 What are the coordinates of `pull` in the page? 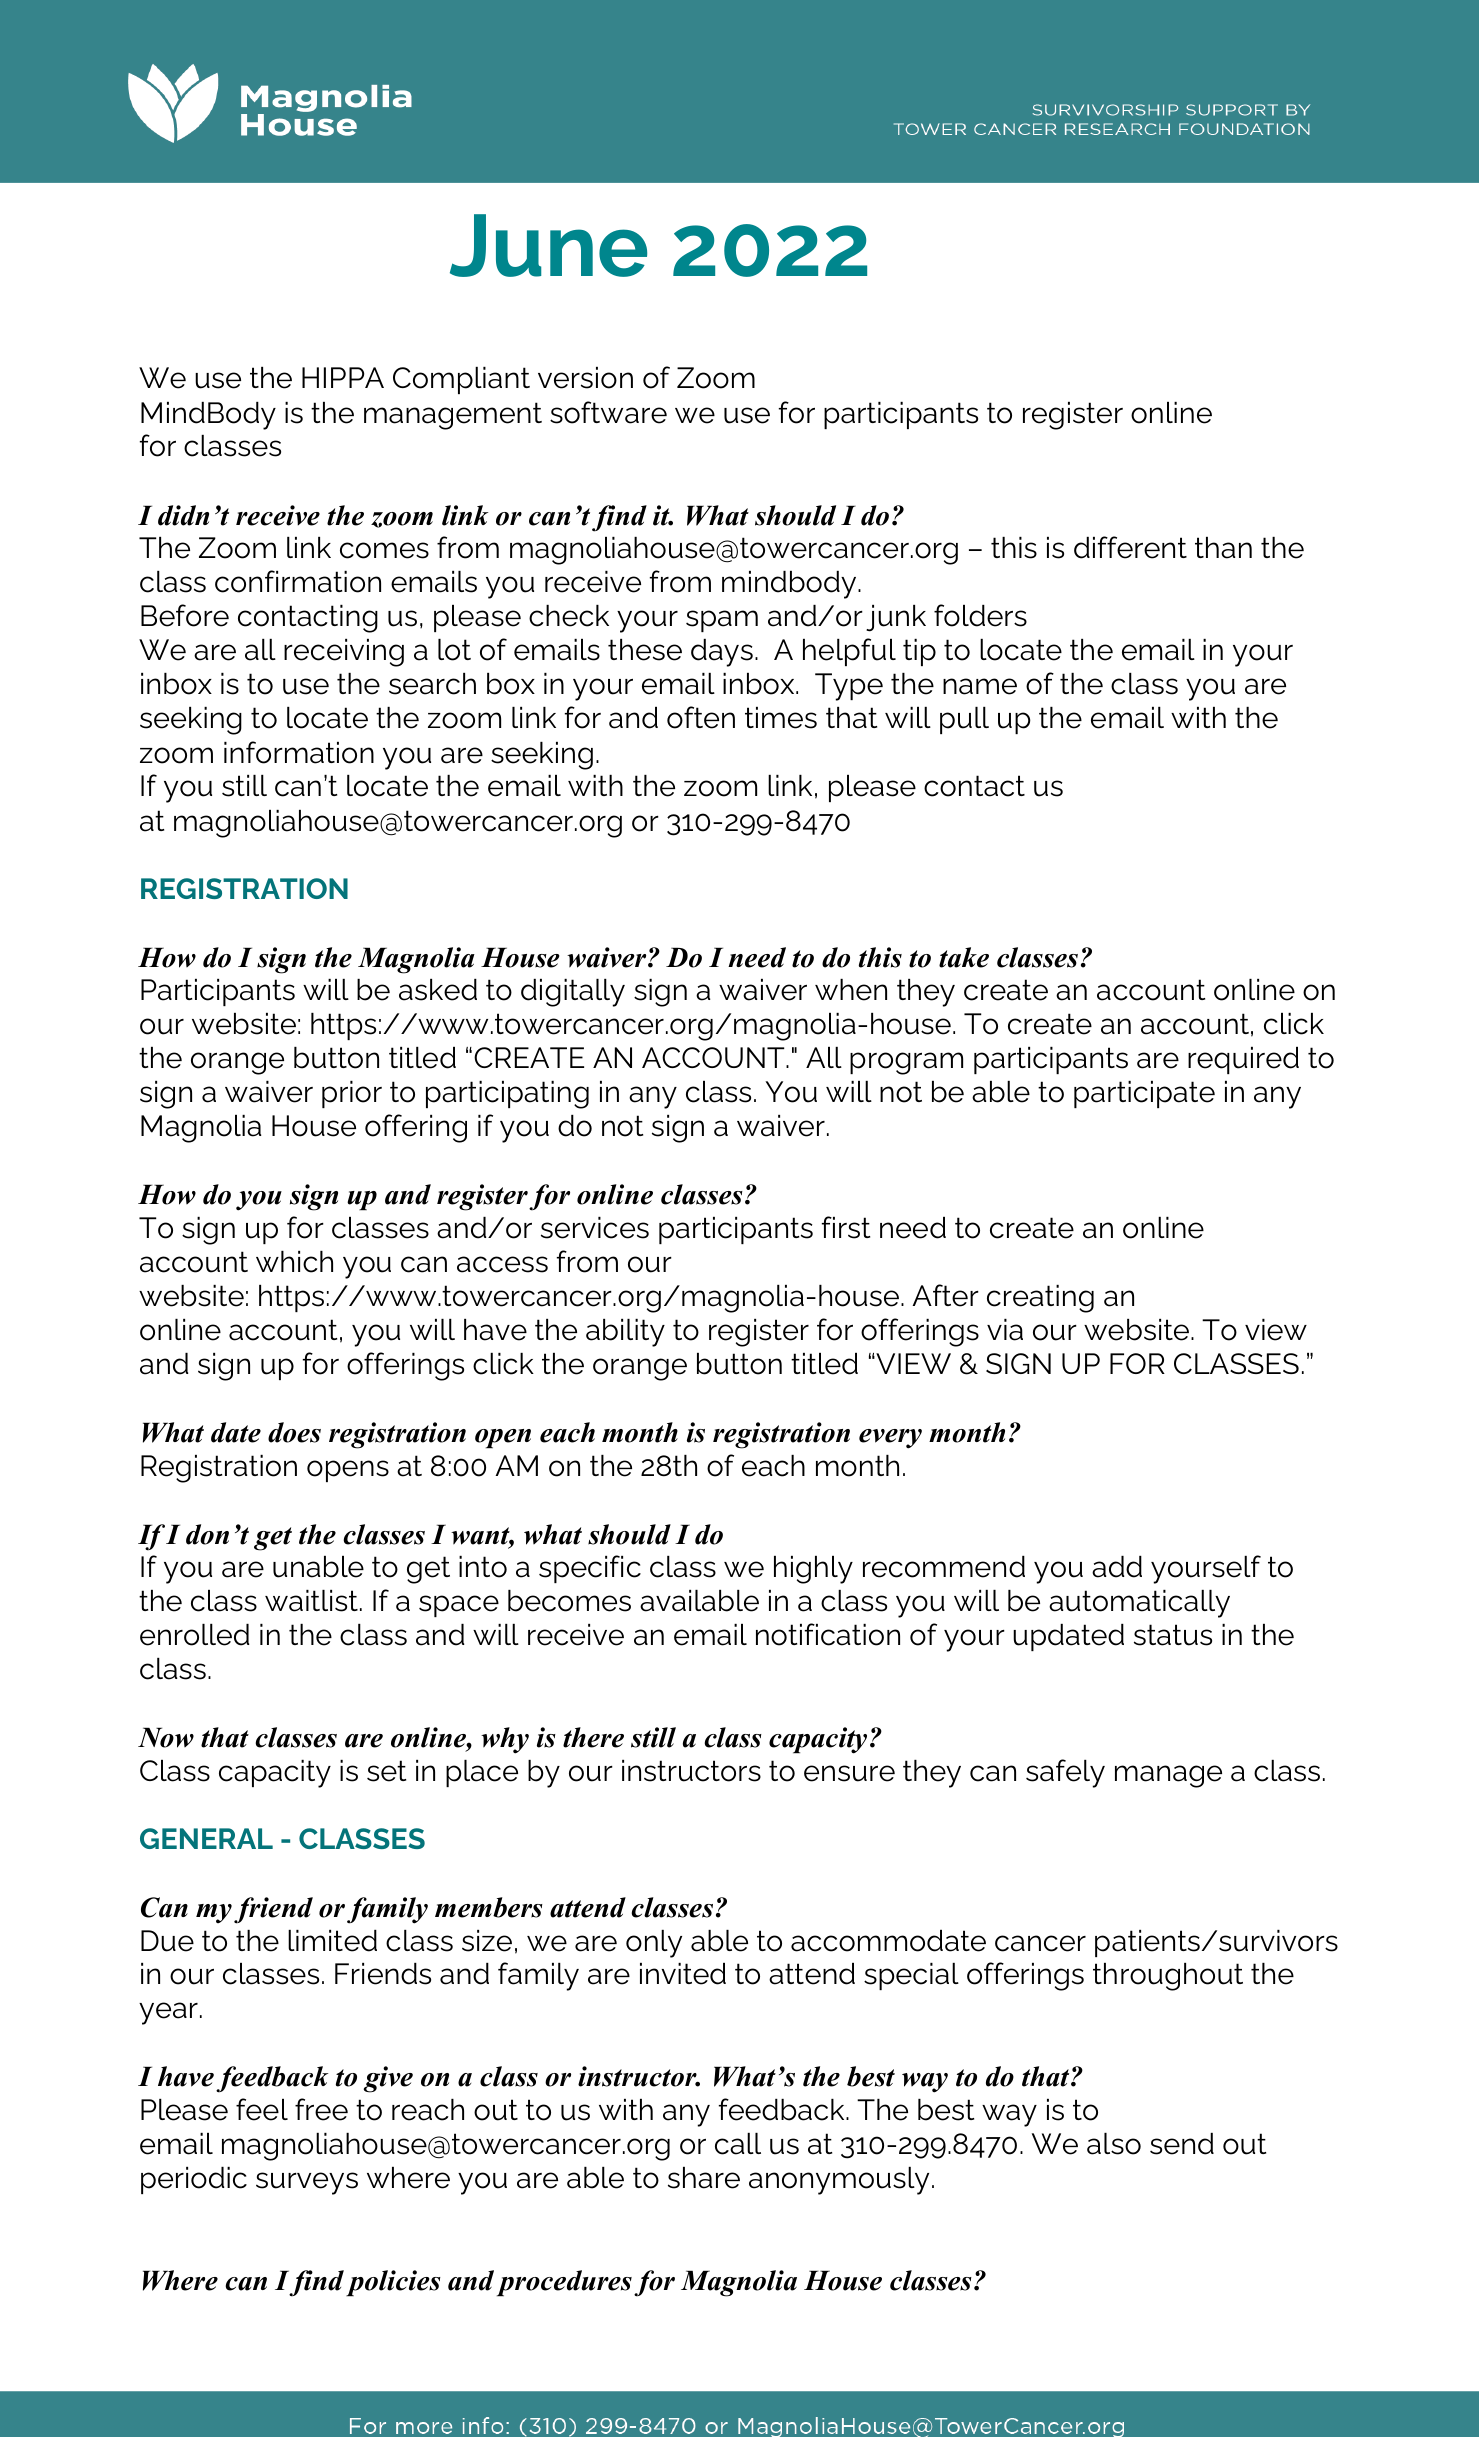 It's located at (964, 720).
